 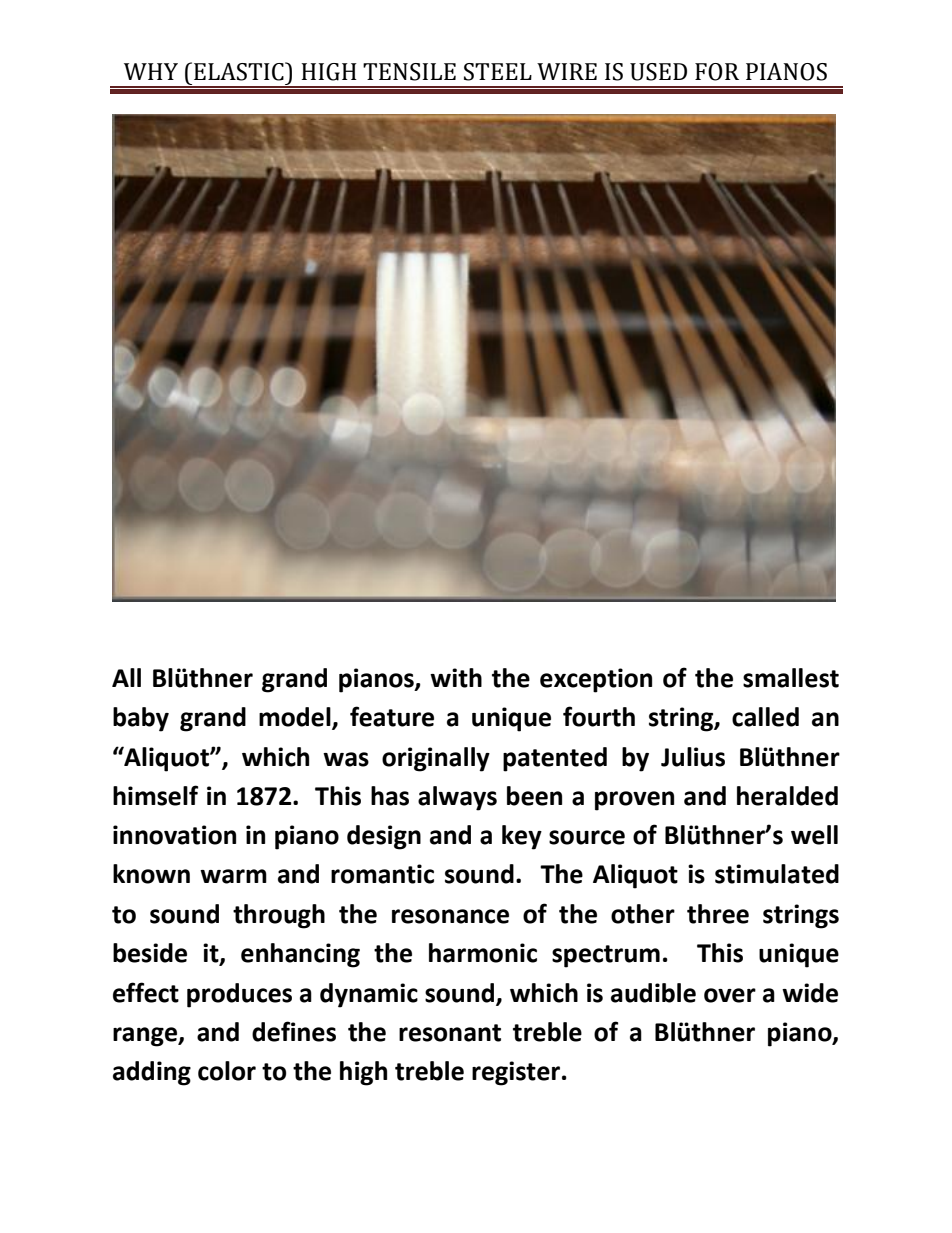 I want to click on resonant, so click(x=450, y=1033).
